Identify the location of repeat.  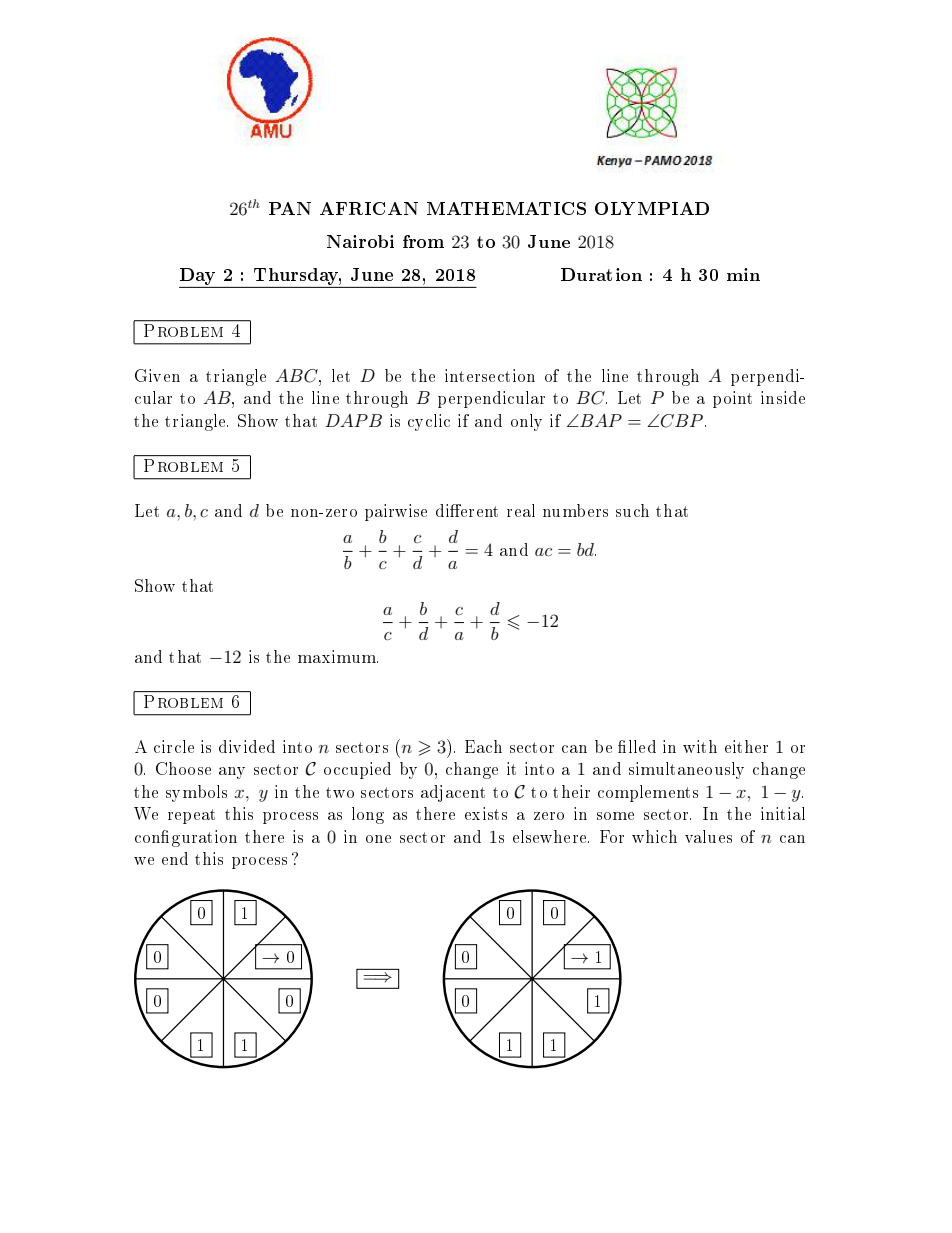
(191, 816).
